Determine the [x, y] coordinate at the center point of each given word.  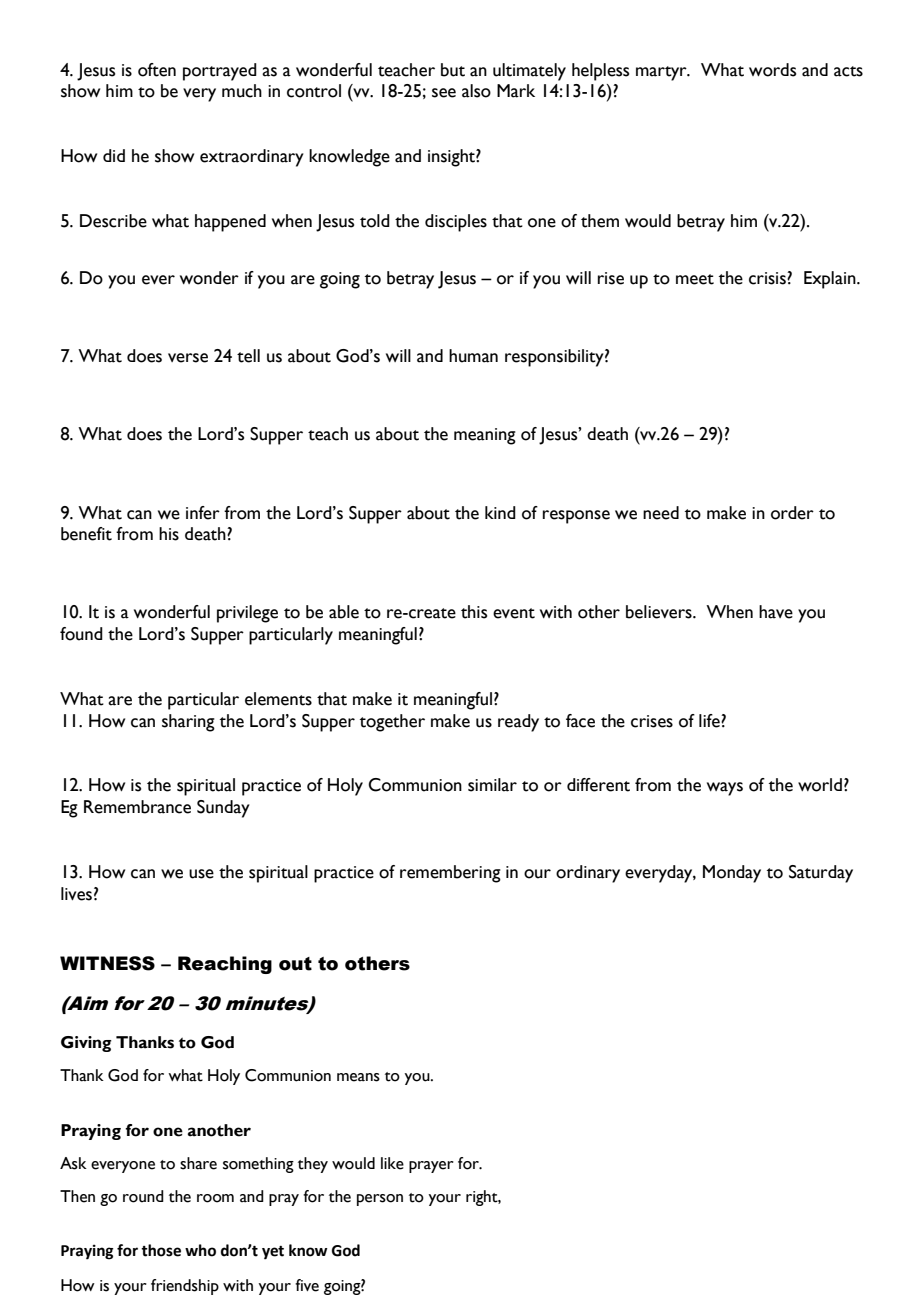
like [392, 1163]
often [157, 70]
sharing [188, 723]
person [380, 1200]
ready [518, 723]
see [444, 93]
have [776, 612]
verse [188, 358]
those [161, 1250]
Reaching [225, 965]
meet [695, 279]
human [473, 356]
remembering [450, 874]
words [772, 70]
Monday [732, 874]
